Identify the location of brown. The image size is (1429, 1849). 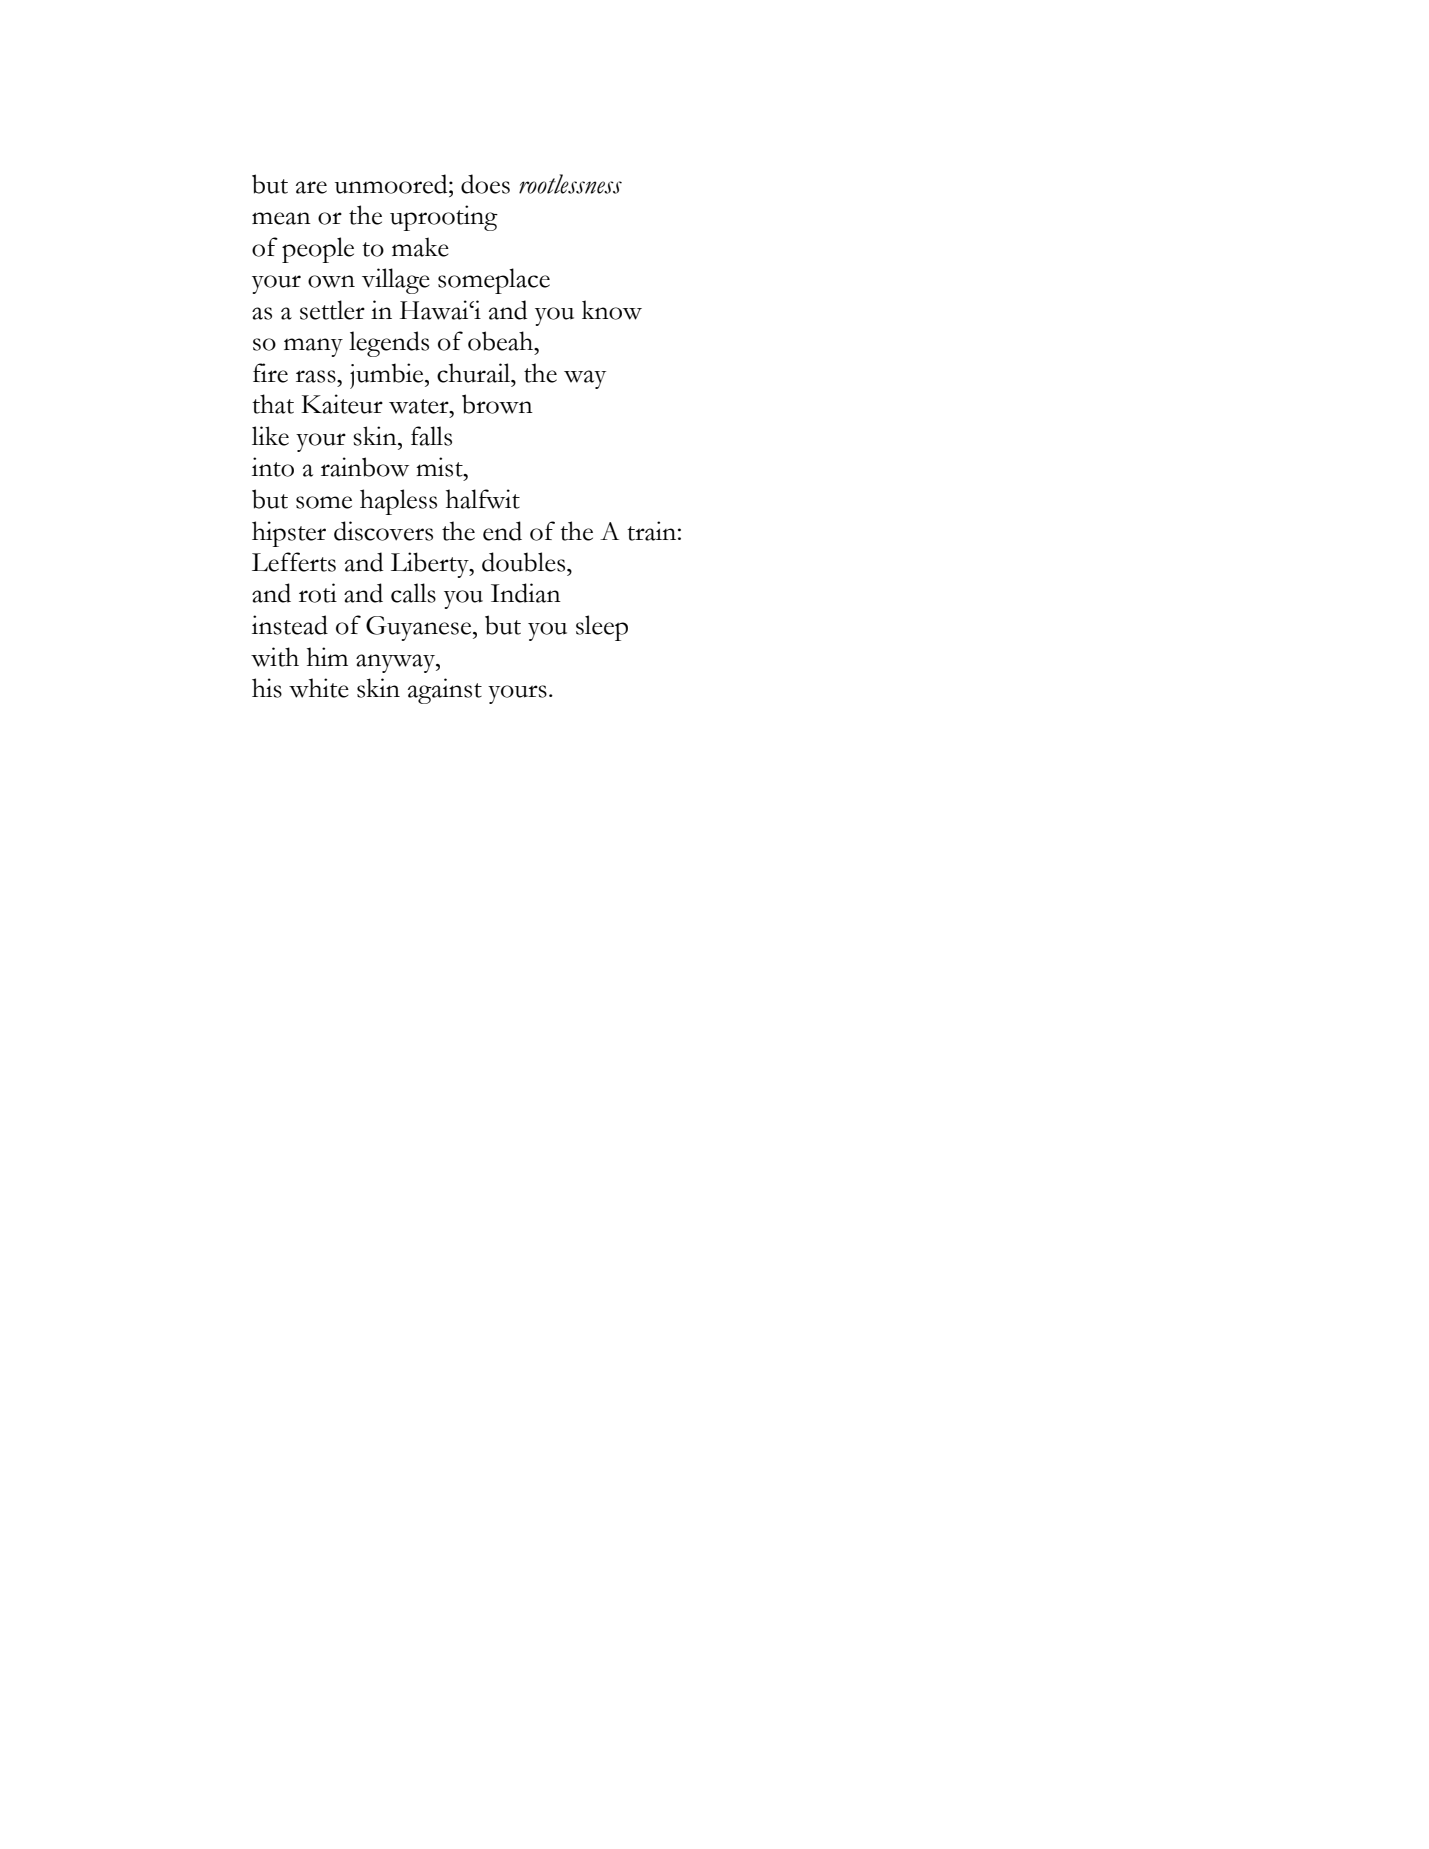
(497, 404).
